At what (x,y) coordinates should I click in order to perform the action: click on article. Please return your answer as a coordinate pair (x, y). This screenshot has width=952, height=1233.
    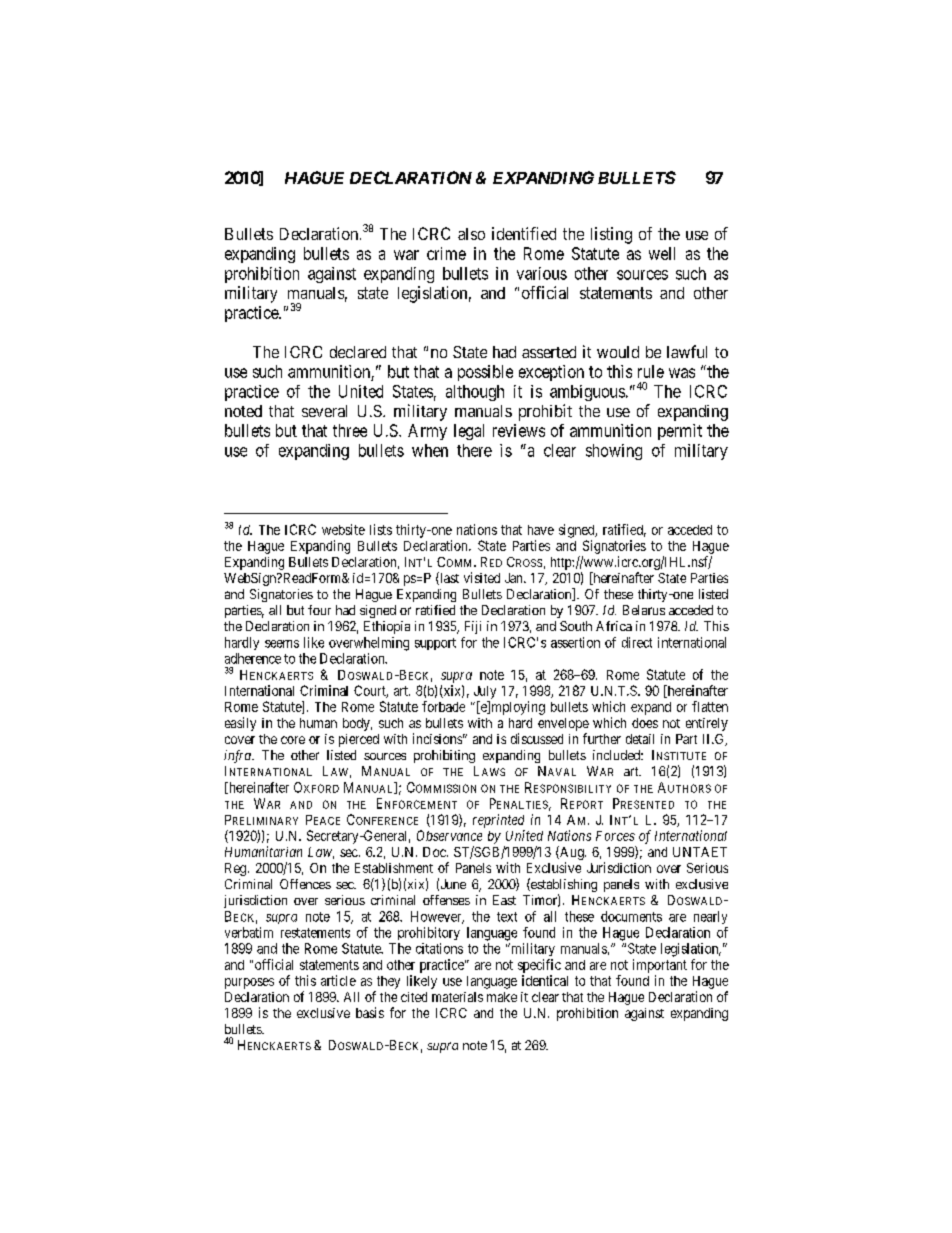
    Looking at the image, I should click on (338, 980).
